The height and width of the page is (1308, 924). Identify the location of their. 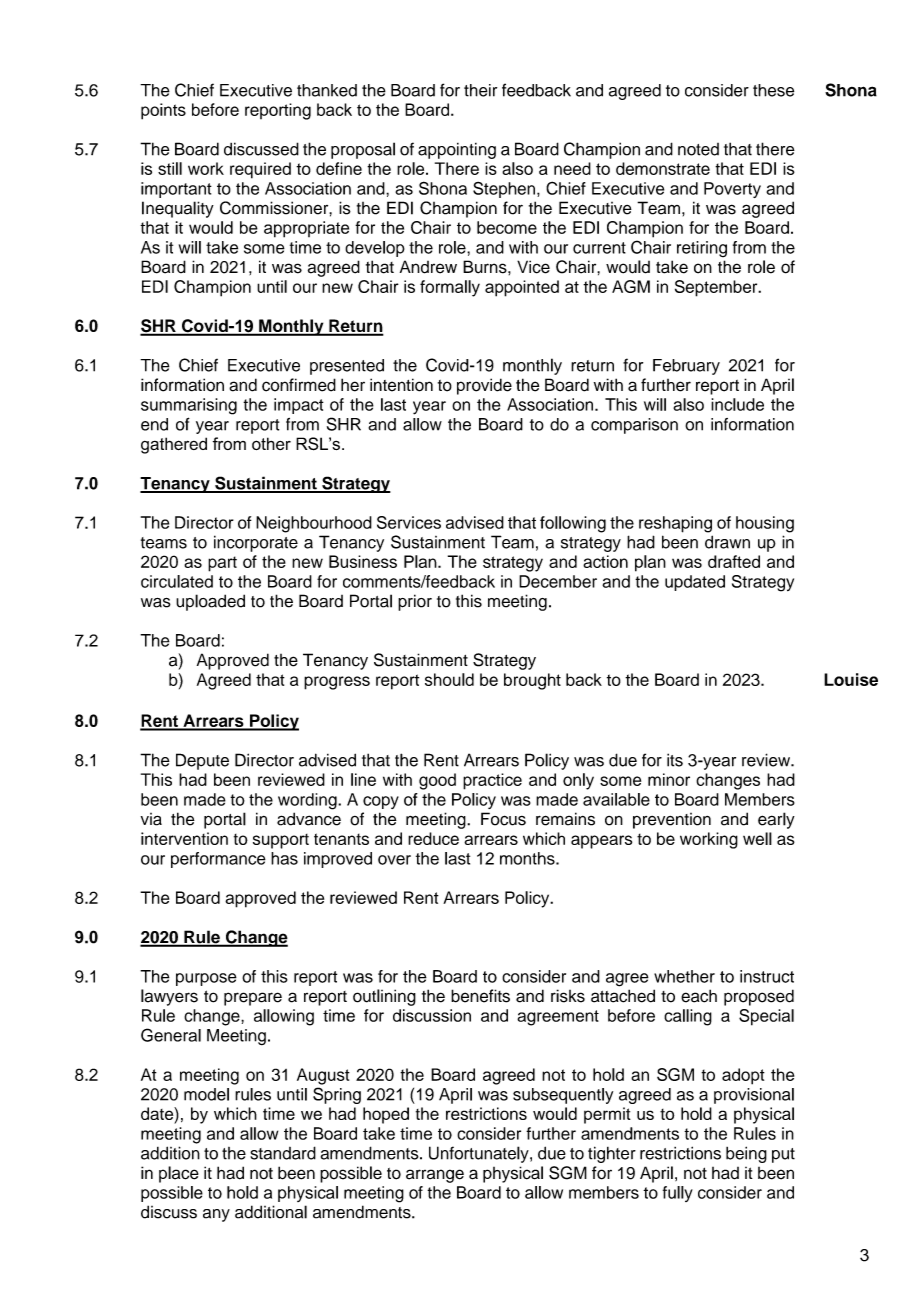
(480, 90).
